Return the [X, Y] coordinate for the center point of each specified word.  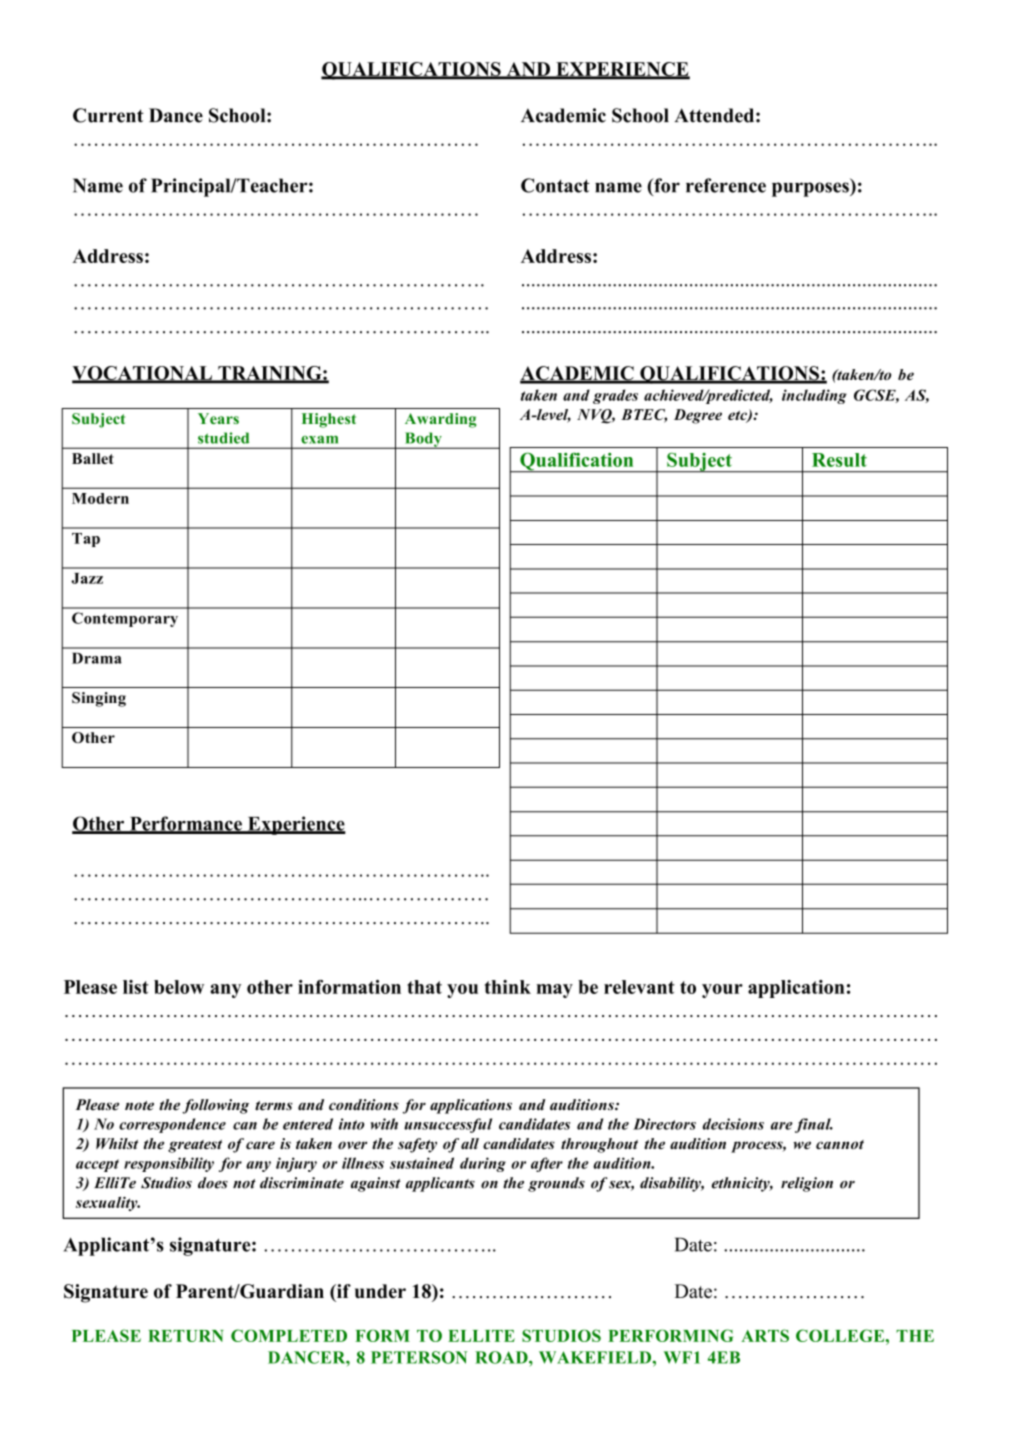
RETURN [186, 1336]
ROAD [502, 1357]
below [179, 987]
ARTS [765, 1335]
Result [839, 460]
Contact [555, 185]
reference [726, 185]
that [424, 987]
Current [108, 115]
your [722, 991]
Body [423, 440]
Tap [86, 540]
